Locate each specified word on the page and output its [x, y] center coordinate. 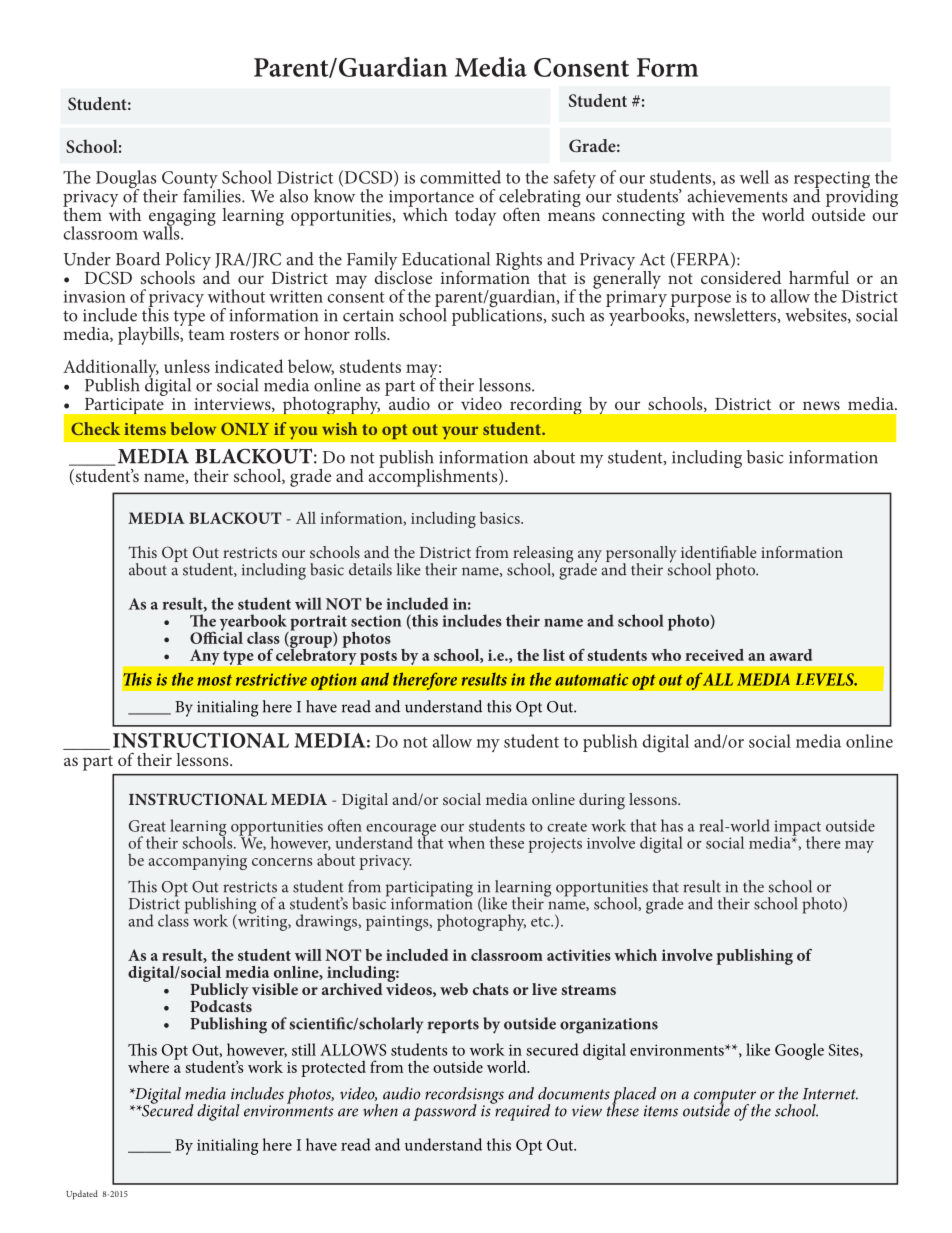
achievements [737, 196]
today [475, 217]
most [215, 680]
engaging [182, 218]
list [554, 655]
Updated [82, 1195]
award [791, 655]
